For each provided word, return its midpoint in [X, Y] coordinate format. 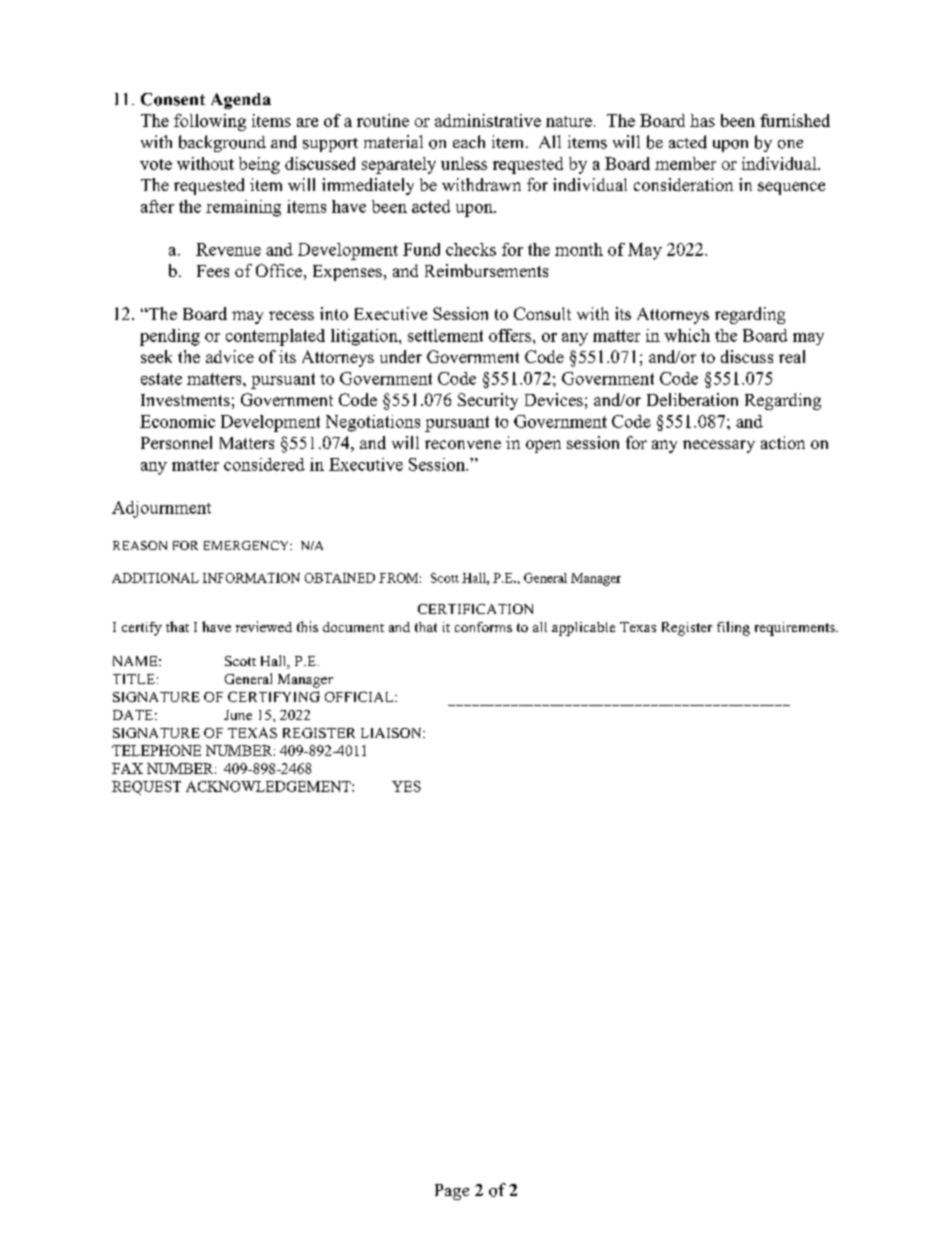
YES [406, 786]
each [469, 141]
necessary [719, 446]
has [702, 120]
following [210, 122]
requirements [796, 629]
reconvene [463, 444]
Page [452, 1192]
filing [733, 628]
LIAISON [392, 733]
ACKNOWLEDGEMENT [269, 786]
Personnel [176, 442]
